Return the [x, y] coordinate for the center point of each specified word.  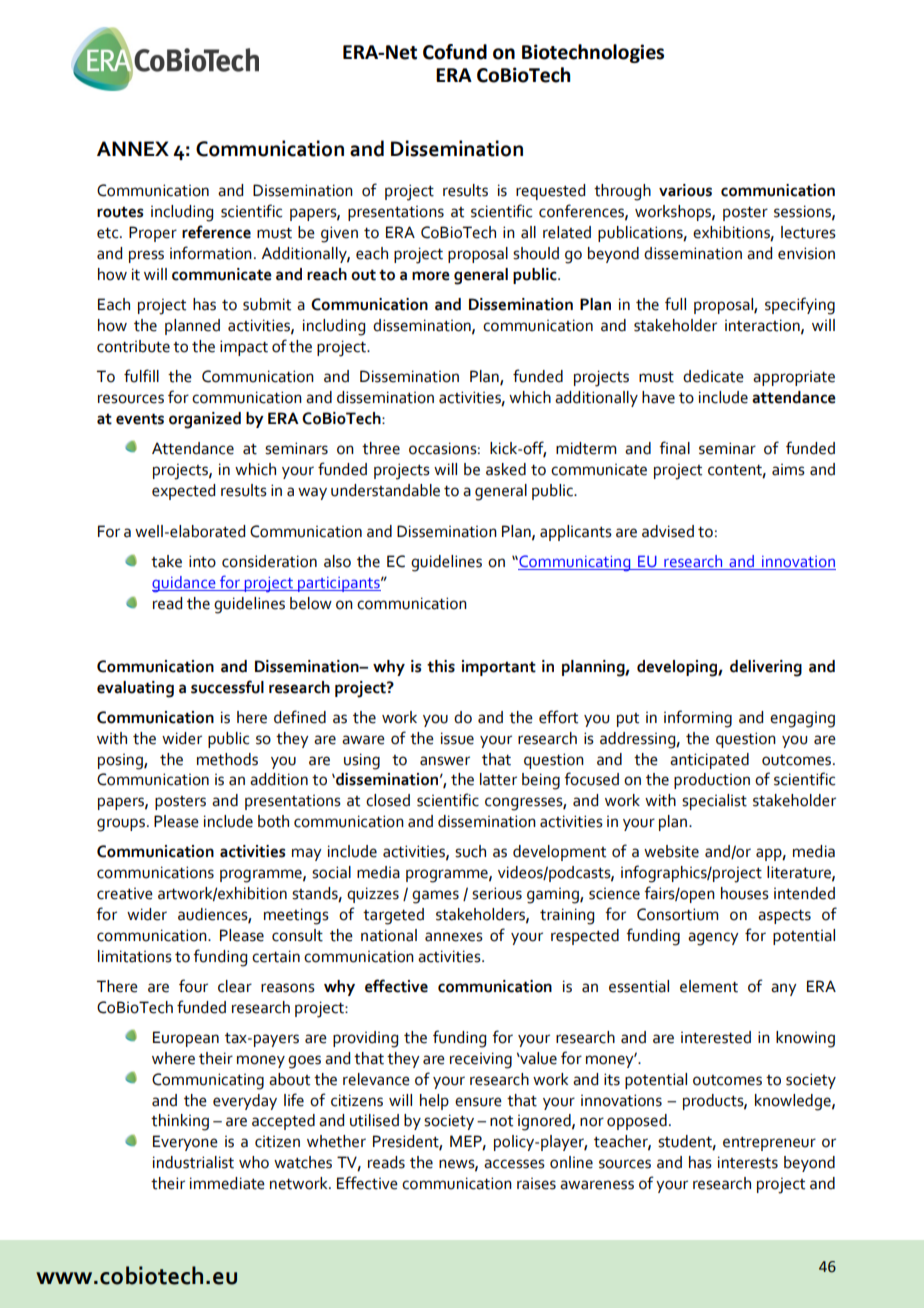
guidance [185, 584]
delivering [766, 668]
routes [120, 212]
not [501, 1121]
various [685, 190]
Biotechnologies [593, 53]
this [441, 666]
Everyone [185, 1143]
